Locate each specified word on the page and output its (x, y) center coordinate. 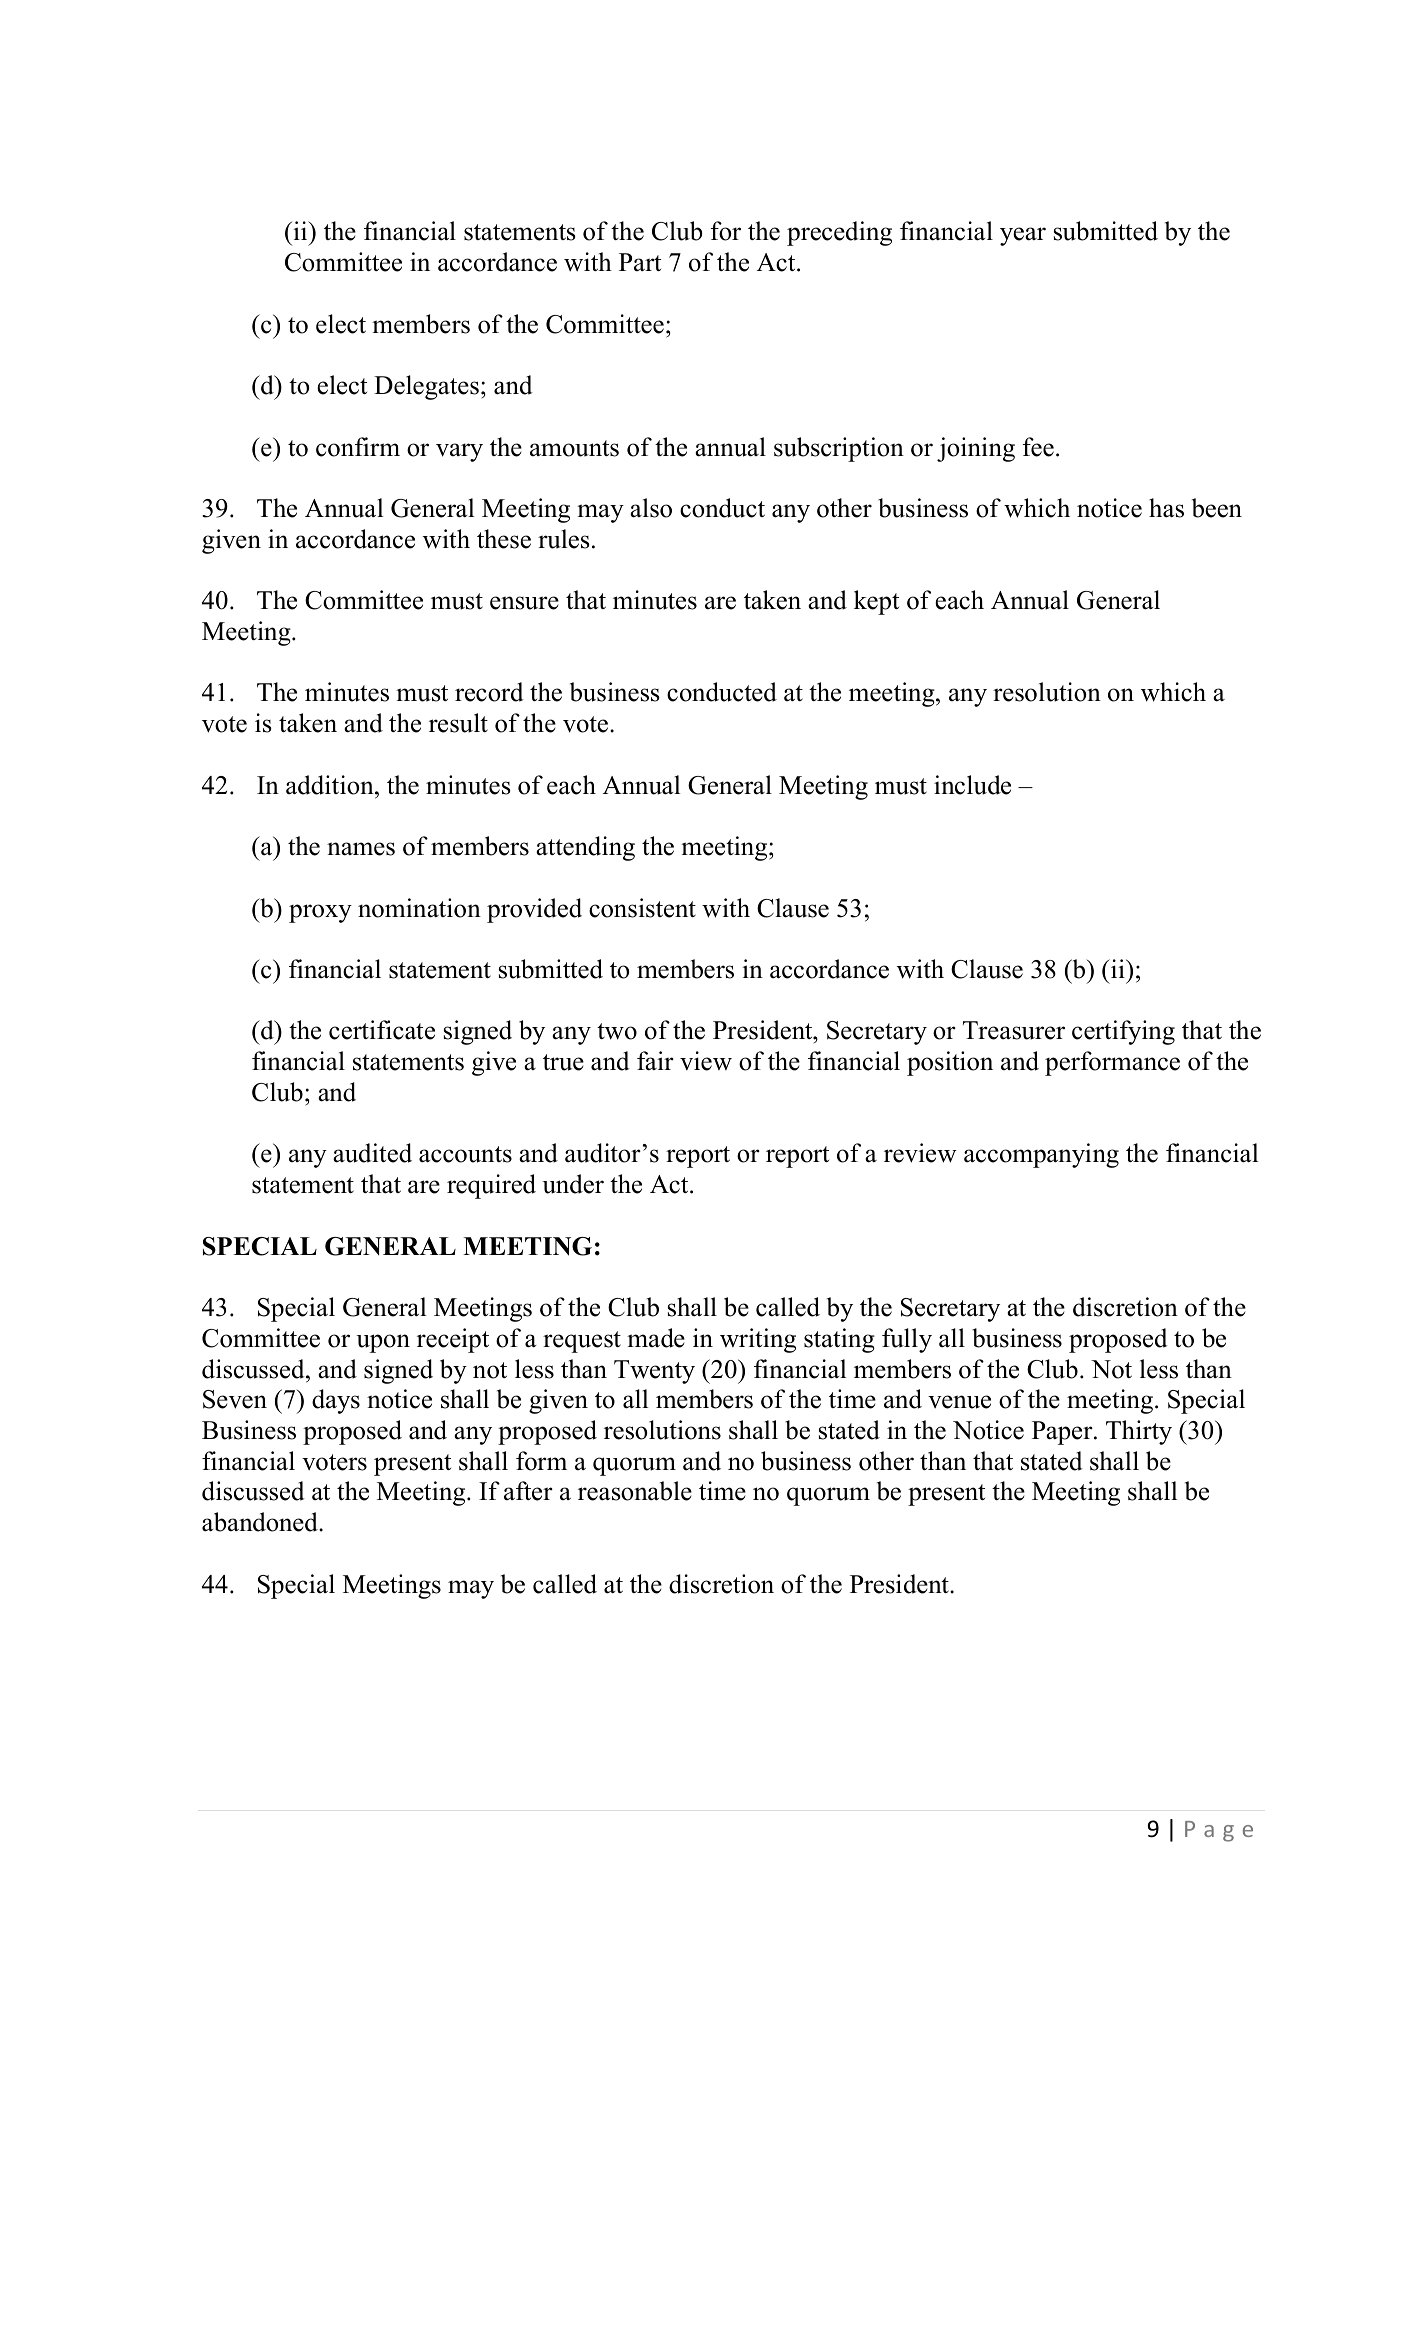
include (972, 785)
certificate (382, 1030)
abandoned (261, 1522)
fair (655, 1061)
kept (876, 602)
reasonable (635, 1491)
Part (640, 262)
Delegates (426, 387)
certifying (1123, 1032)
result (458, 723)
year (1023, 236)
